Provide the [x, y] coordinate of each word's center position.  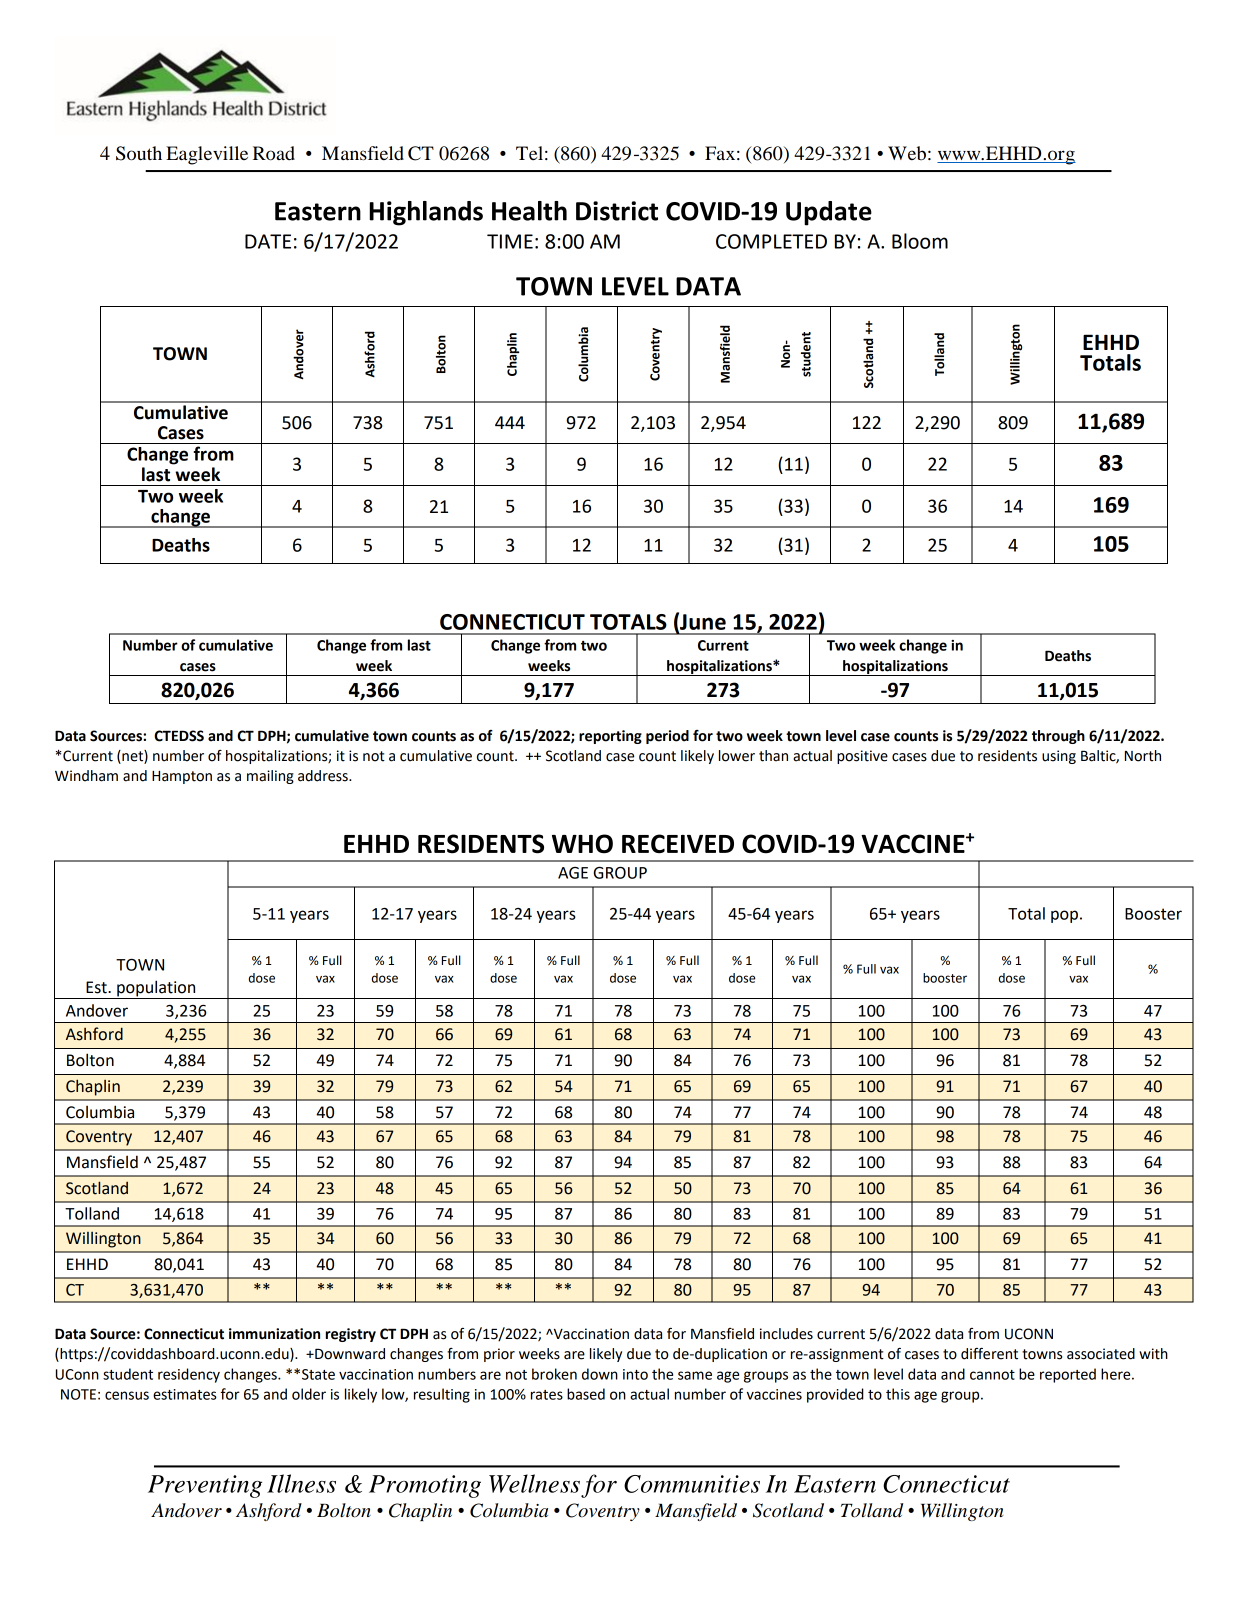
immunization [274, 1334]
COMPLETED [771, 241]
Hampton [182, 777]
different [989, 1354]
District [617, 211]
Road [274, 153]
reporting [610, 737]
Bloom [920, 241]
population [156, 989]
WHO [582, 844]
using [1059, 757]
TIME [510, 241]
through [1058, 737]
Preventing [205, 1486]
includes [786, 1334]
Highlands [426, 213]
